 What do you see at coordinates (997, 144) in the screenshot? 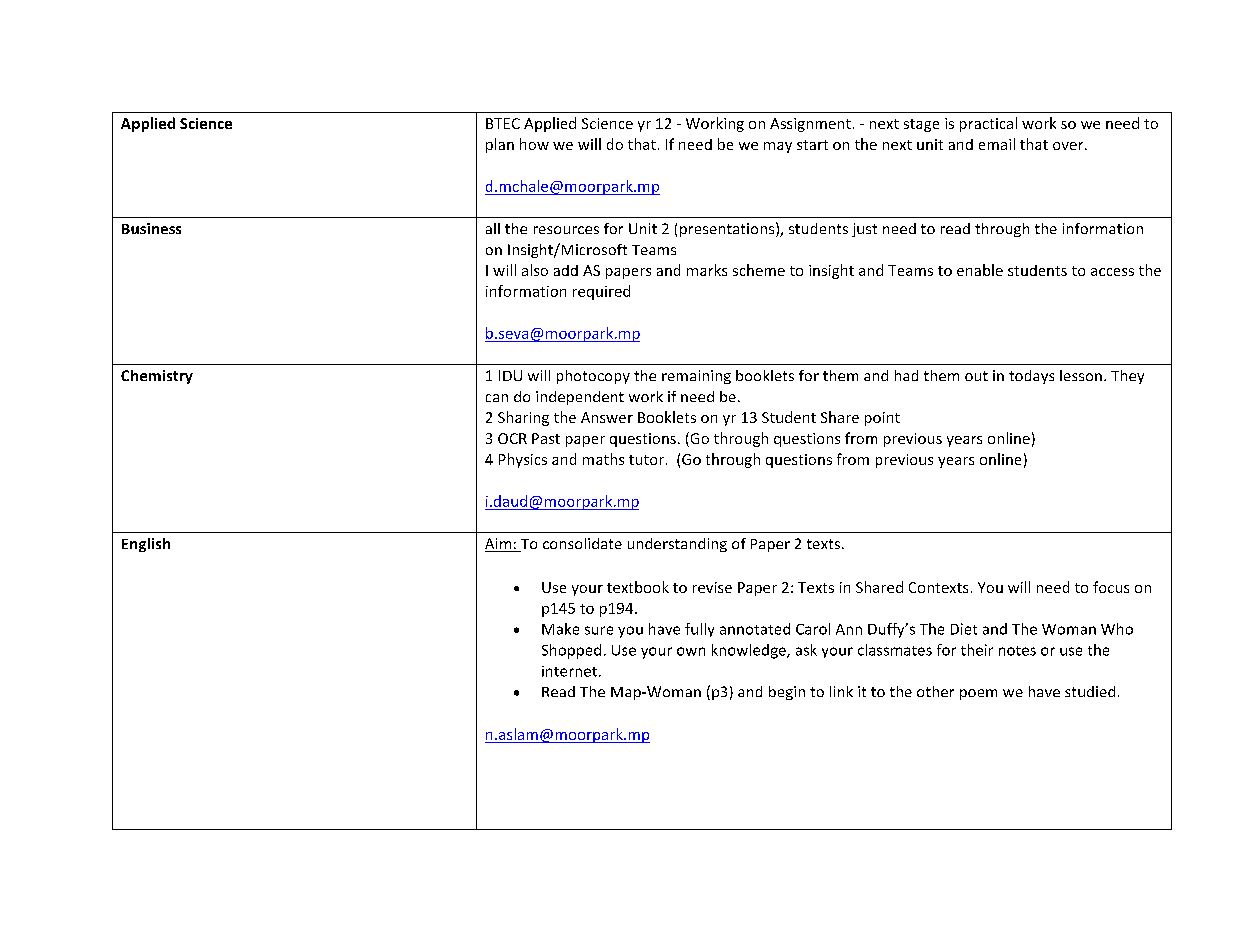
I see `email` at bounding box center [997, 144].
